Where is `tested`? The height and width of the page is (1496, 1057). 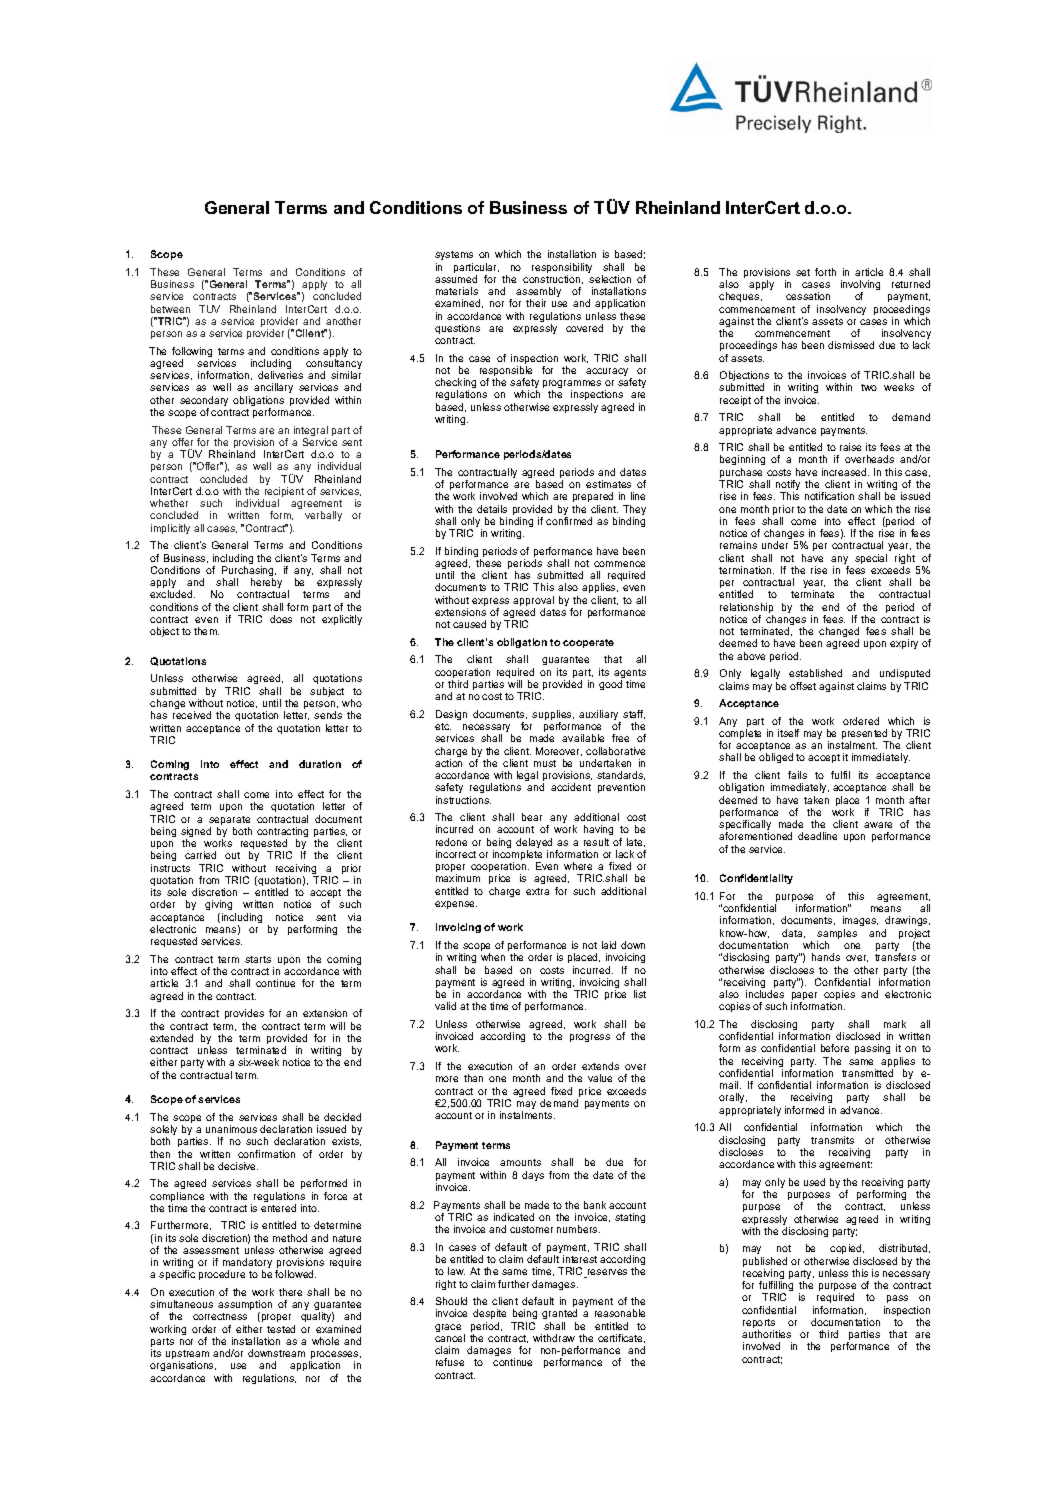
tested is located at coordinates (281, 1329).
